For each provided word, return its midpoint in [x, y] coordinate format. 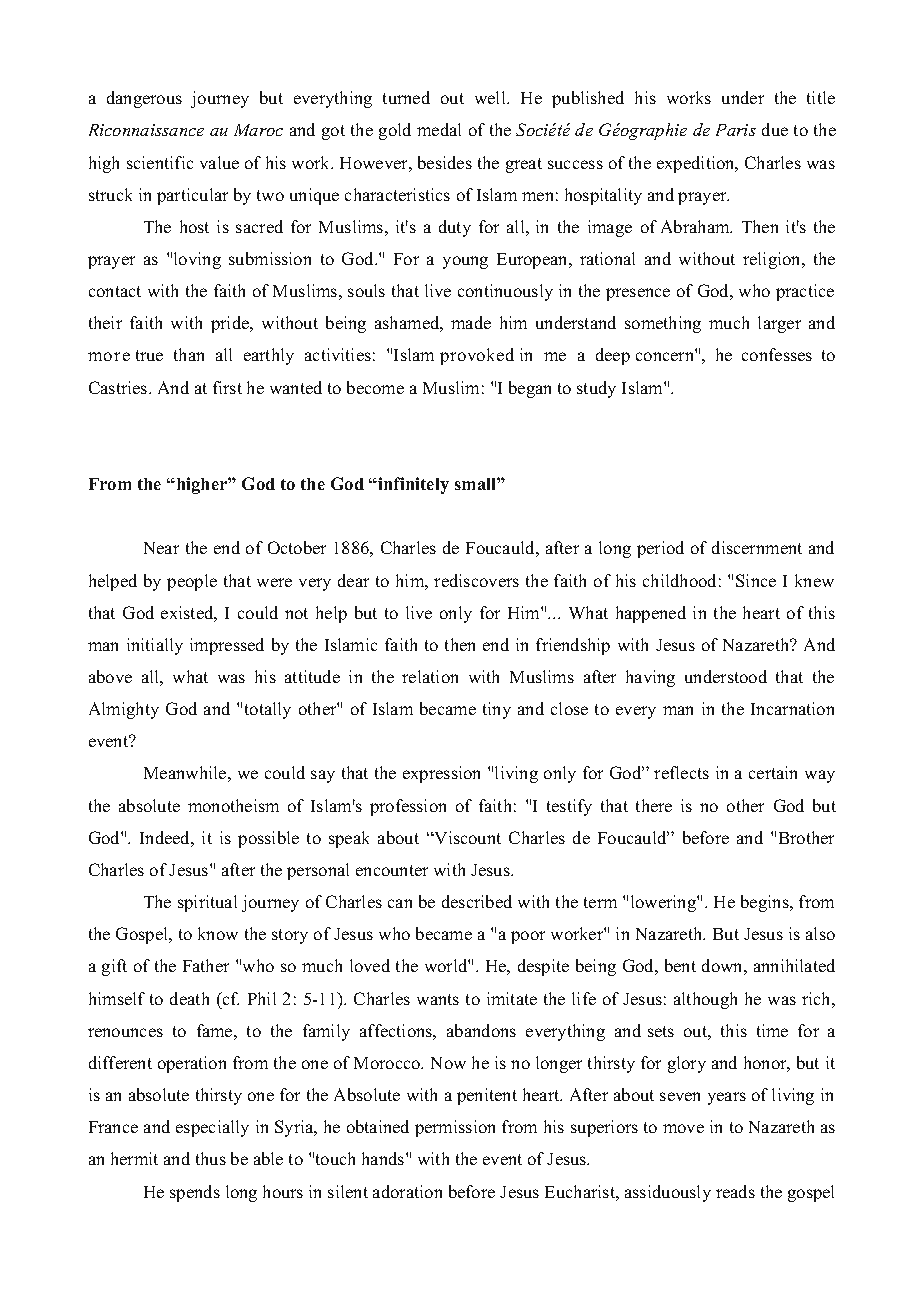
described [477, 901]
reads [735, 1191]
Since [756, 580]
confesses [777, 354]
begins [766, 903]
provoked [477, 356]
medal [439, 129]
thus [211, 1158]
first [227, 387]
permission [455, 1128]
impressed [227, 646]
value [219, 162]
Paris [736, 130]
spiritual [207, 903]
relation [430, 676]
